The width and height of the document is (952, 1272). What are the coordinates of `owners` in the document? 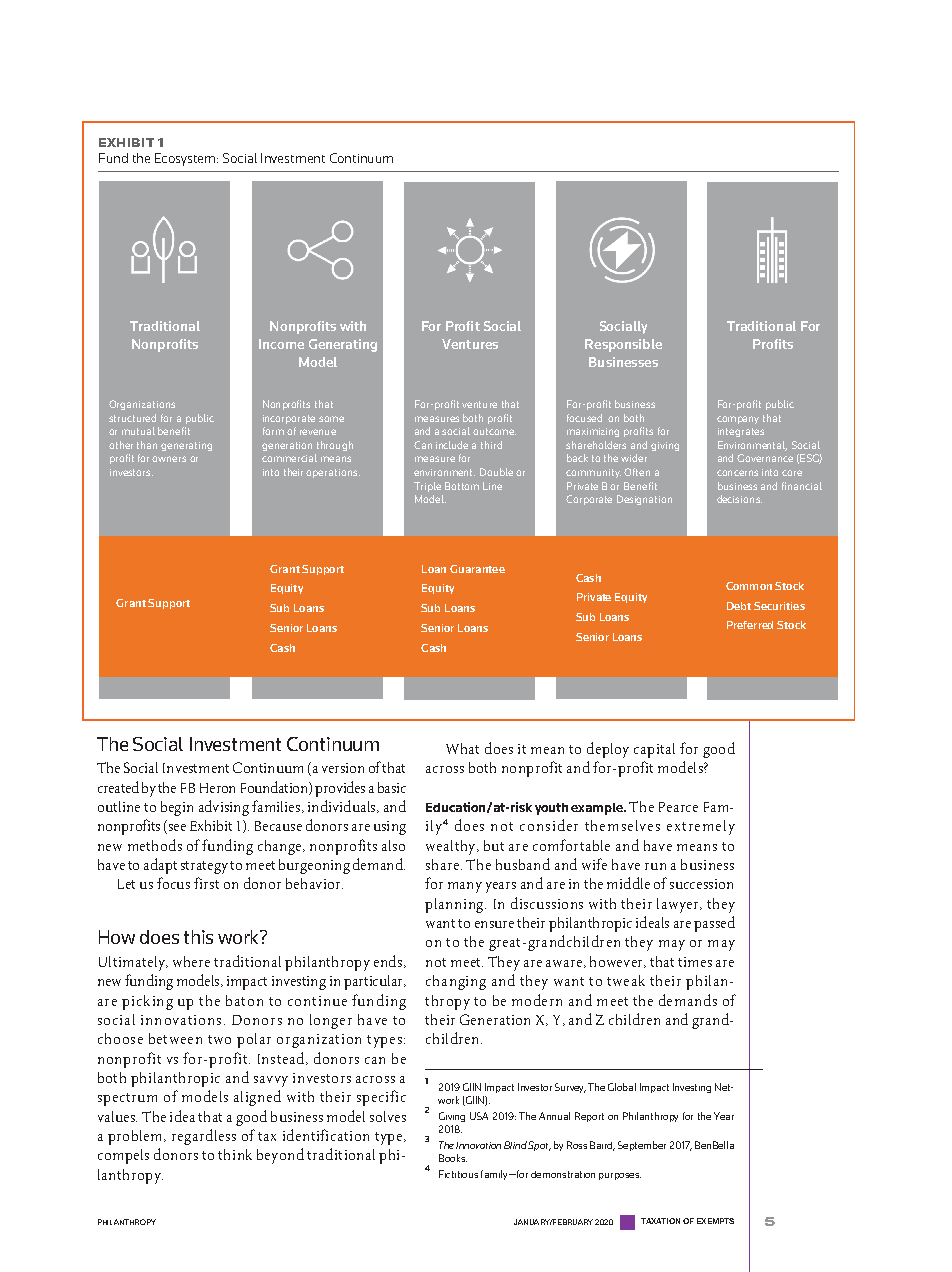 It's located at (169, 459).
